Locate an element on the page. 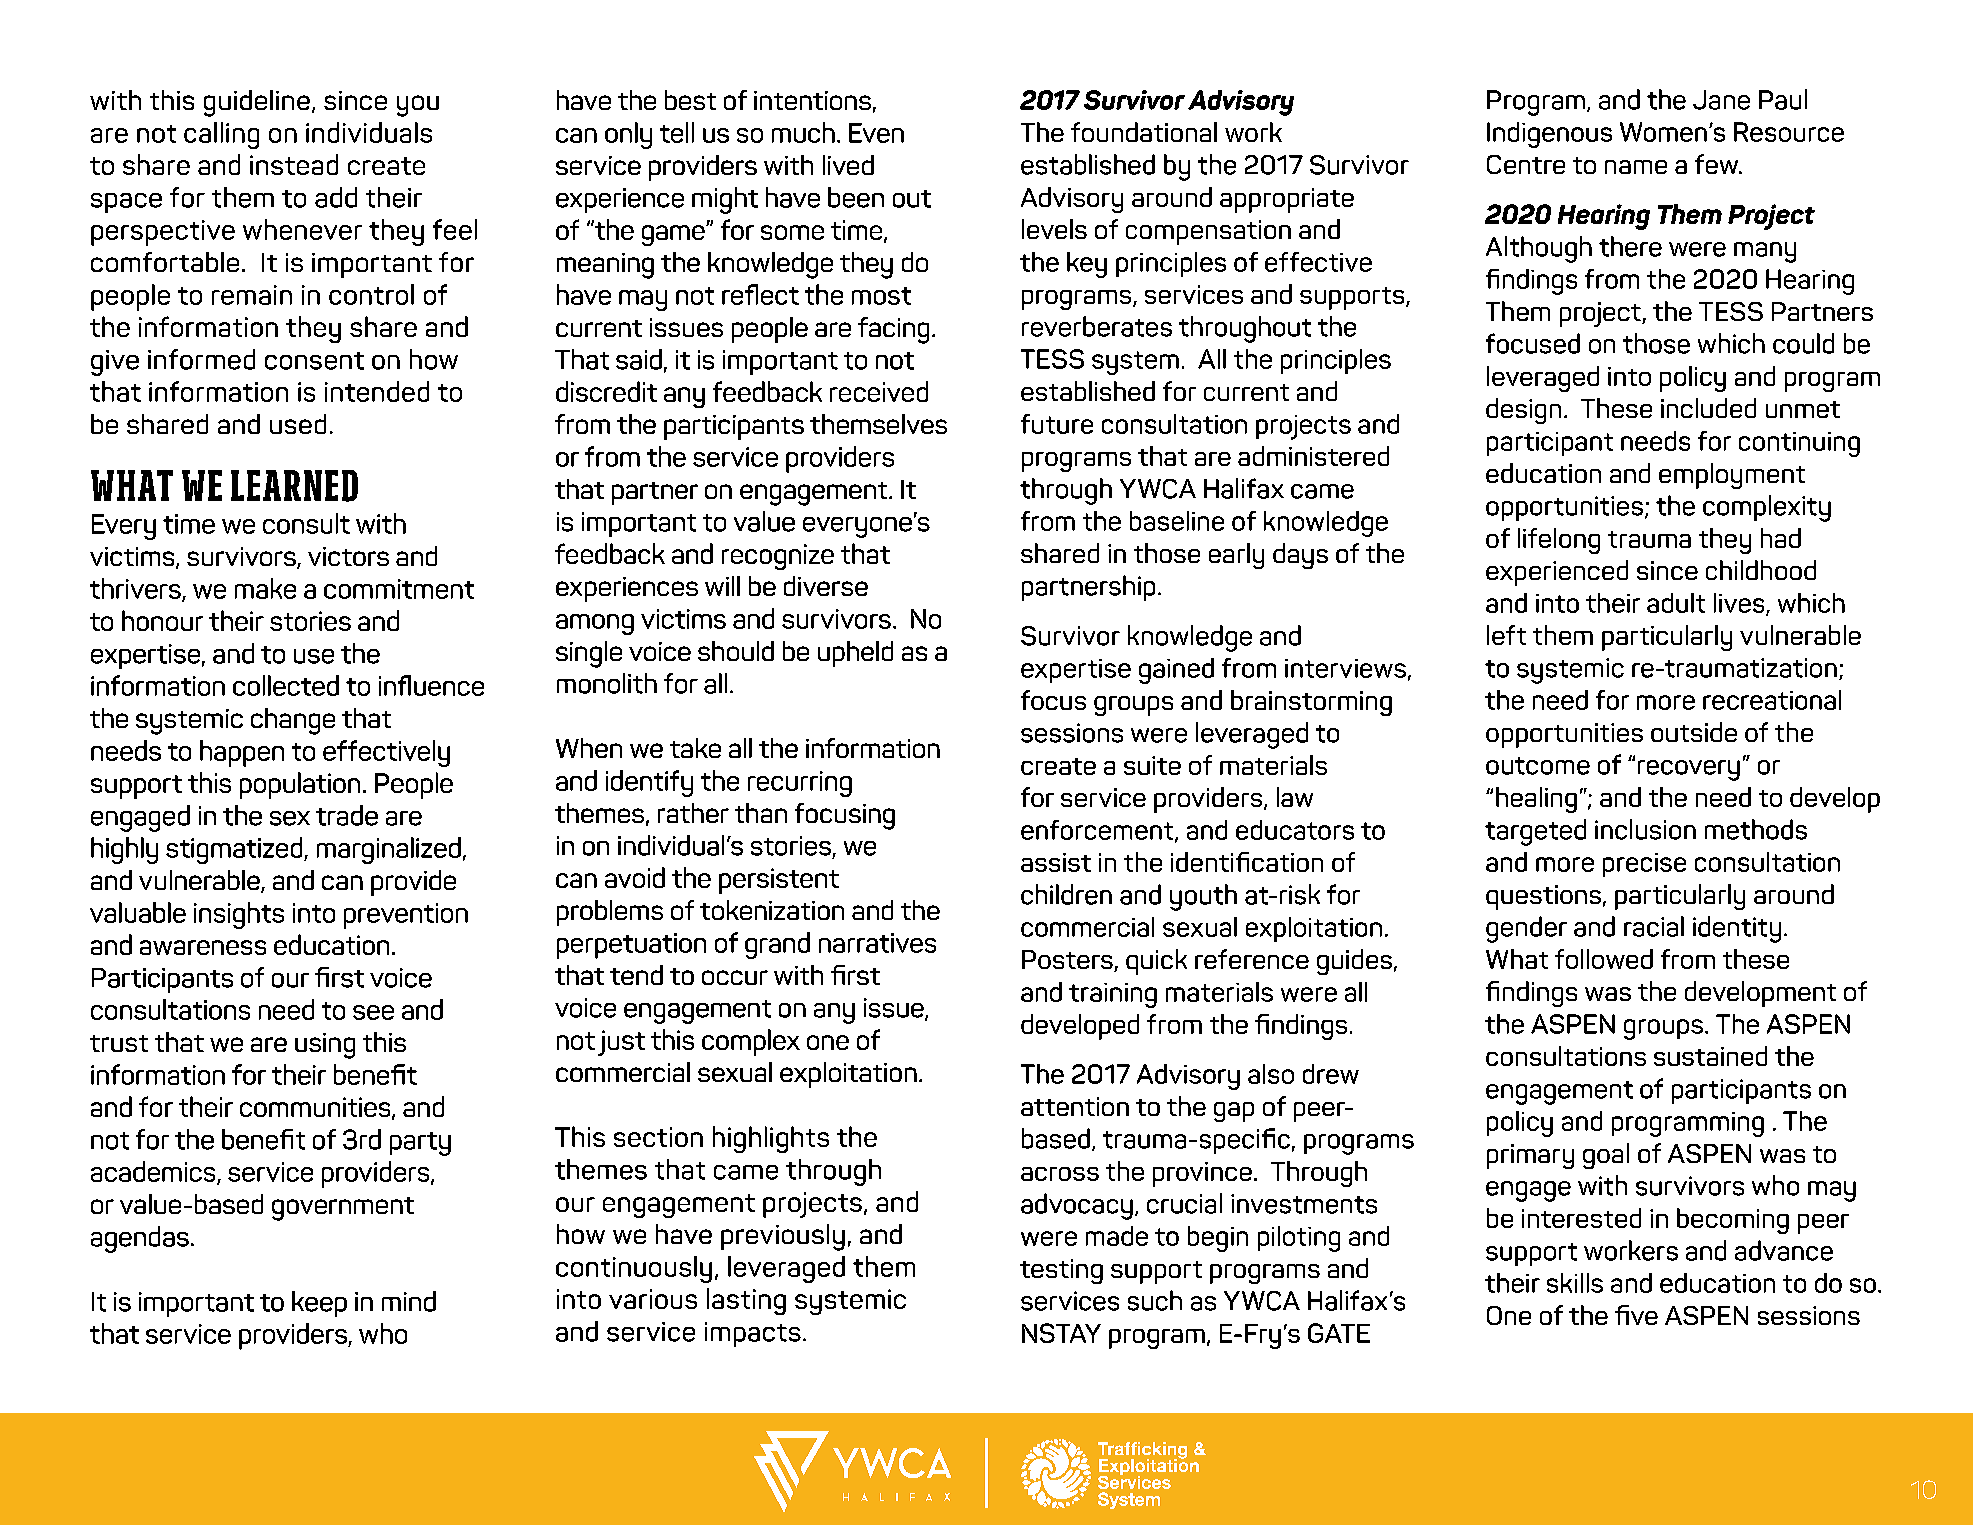  design is located at coordinates (1523, 411).
